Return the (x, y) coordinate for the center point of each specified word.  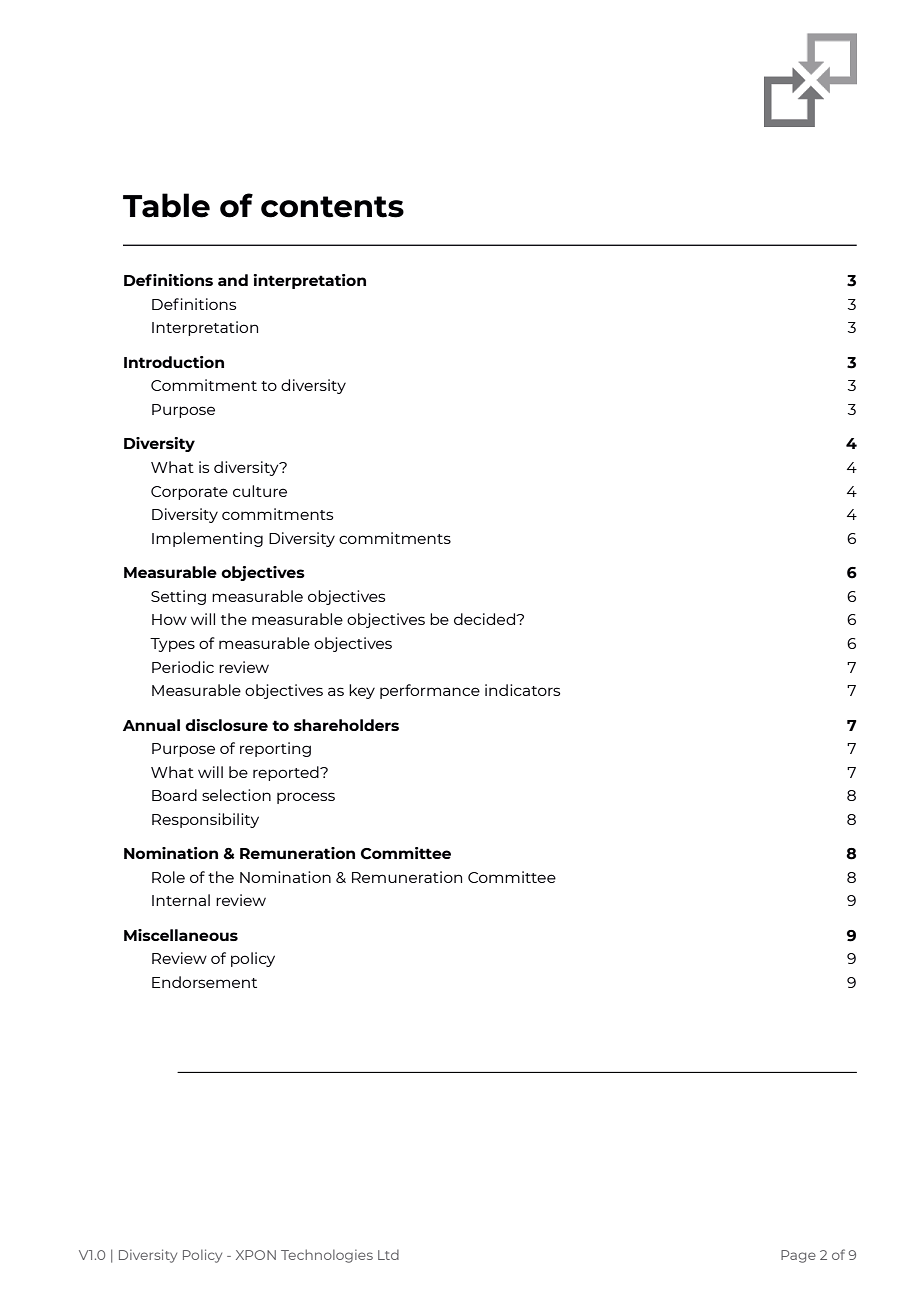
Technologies (327, 1256)
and (233, 280)
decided (485, 619)
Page (798, 1256)
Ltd (388, 1255)
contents (332, 207)
